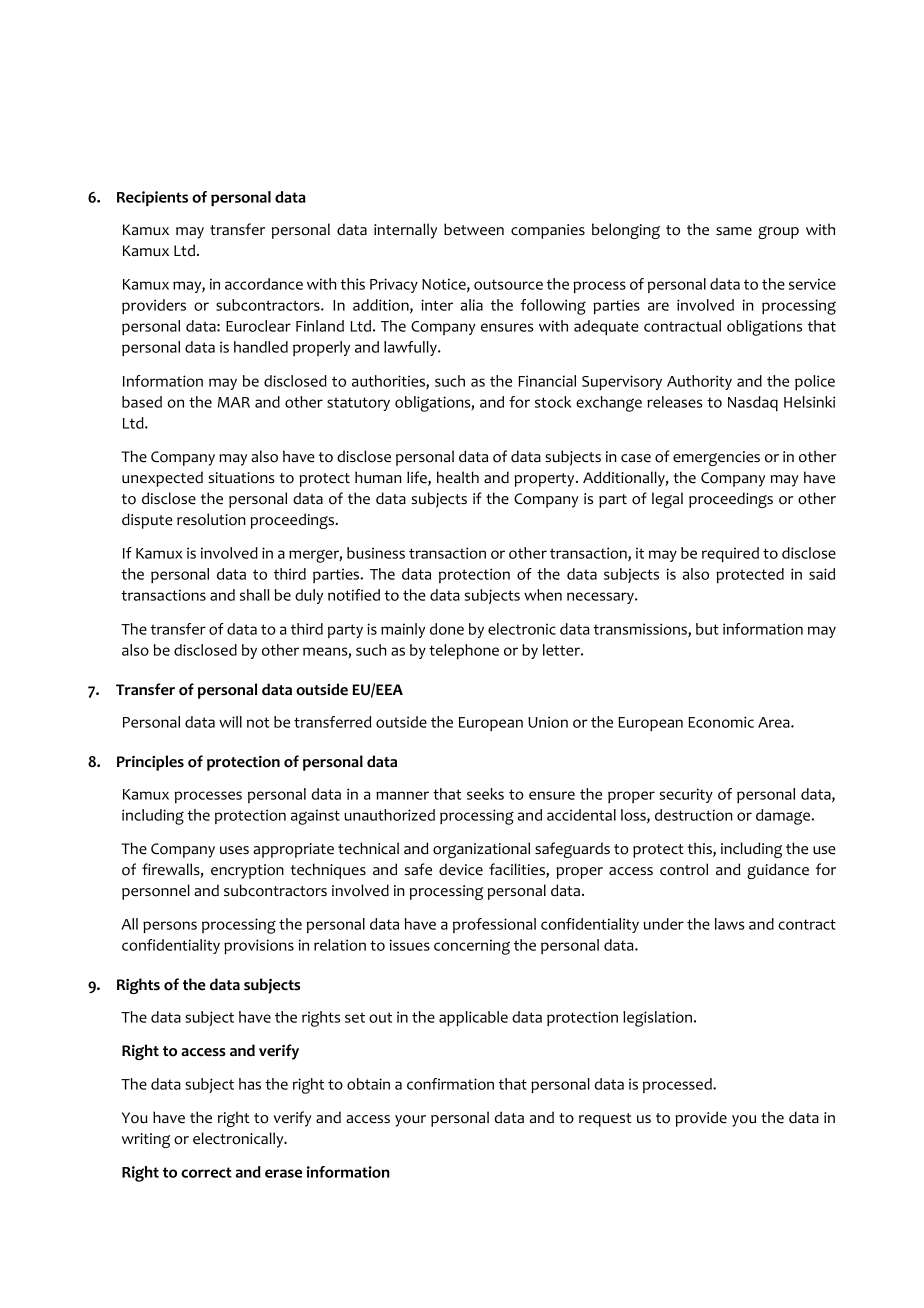  What do you see at coordinates (152, 198) in the page?
I see `Recipients` at bounding box center [152, 198].
